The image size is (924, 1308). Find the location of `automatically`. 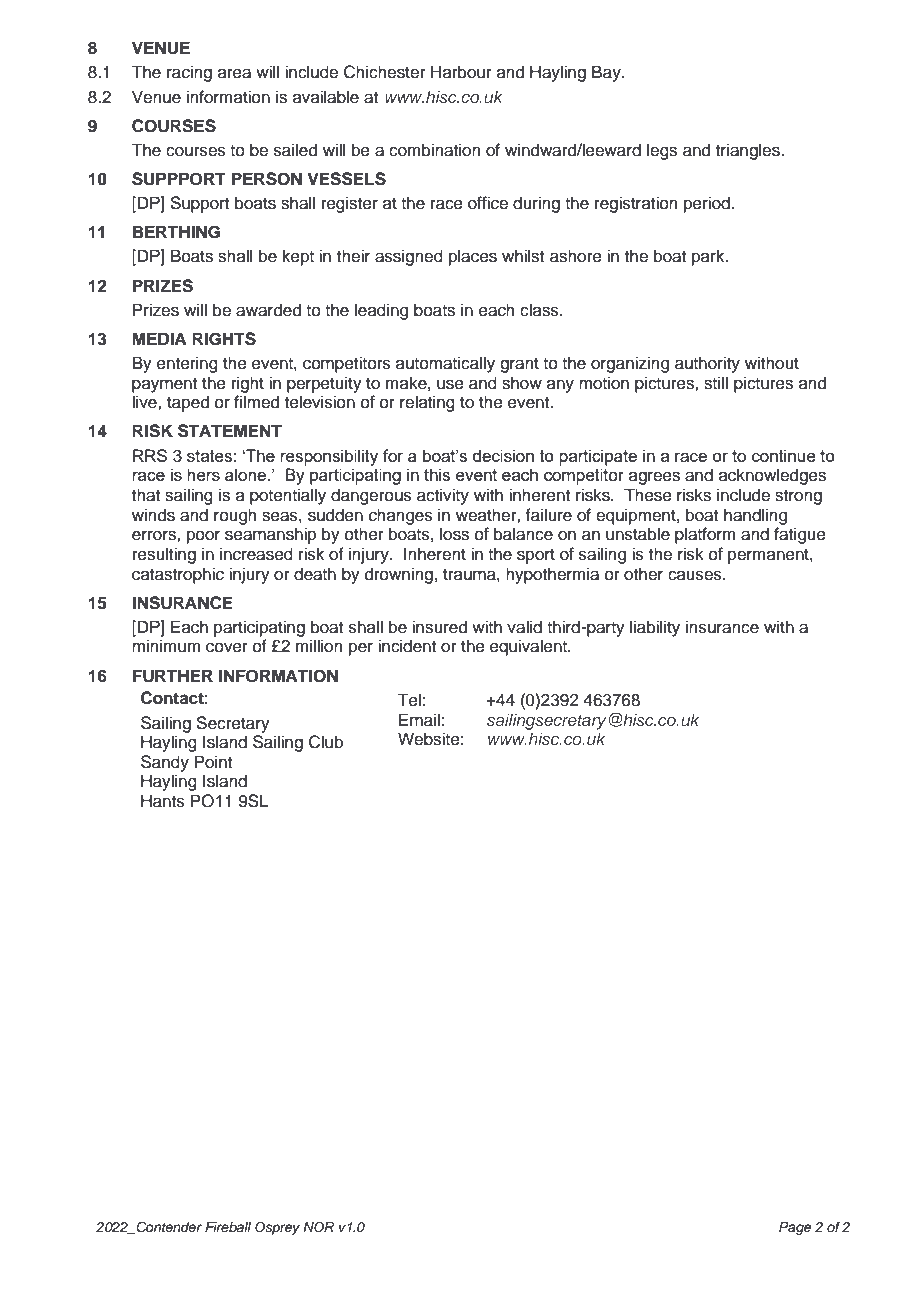

automatically is located at coordinates (445, 364).
